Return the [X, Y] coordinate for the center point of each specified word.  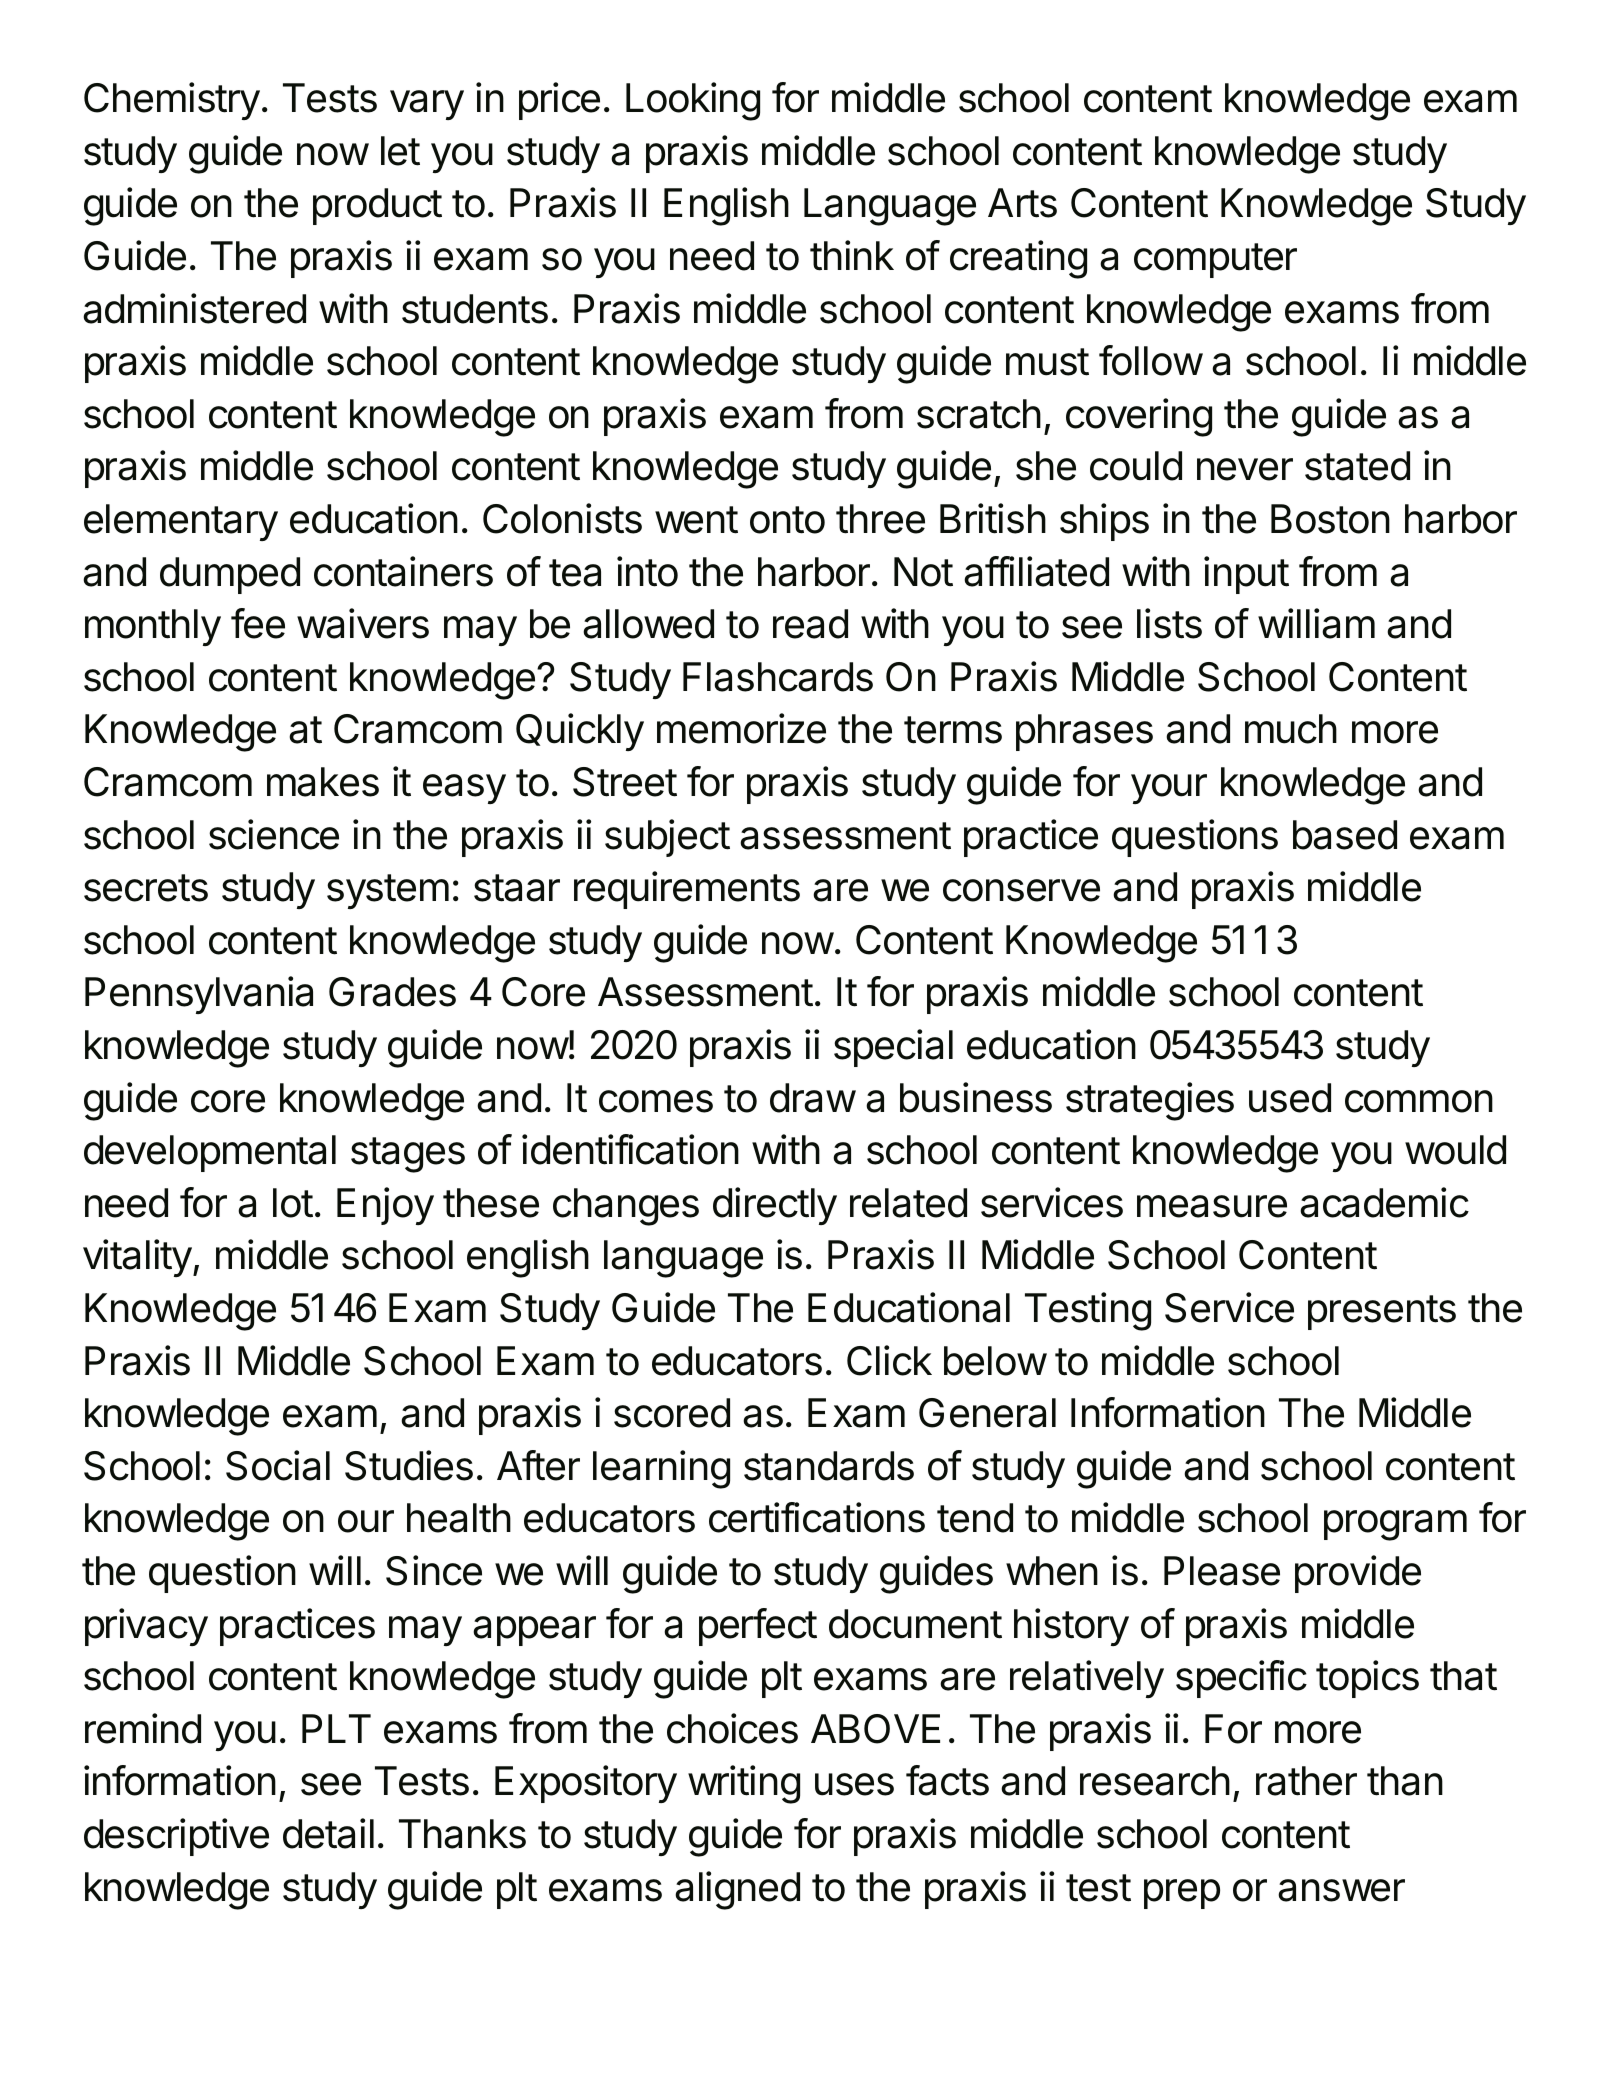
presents [1382, 1312]
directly [775, 1206]
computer [1215, 260]
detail [328, 1833]
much [1291, 729]
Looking [693, 101]
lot [293, 1203]
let [400, 151]
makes [323, 782]
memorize [741, 728]
